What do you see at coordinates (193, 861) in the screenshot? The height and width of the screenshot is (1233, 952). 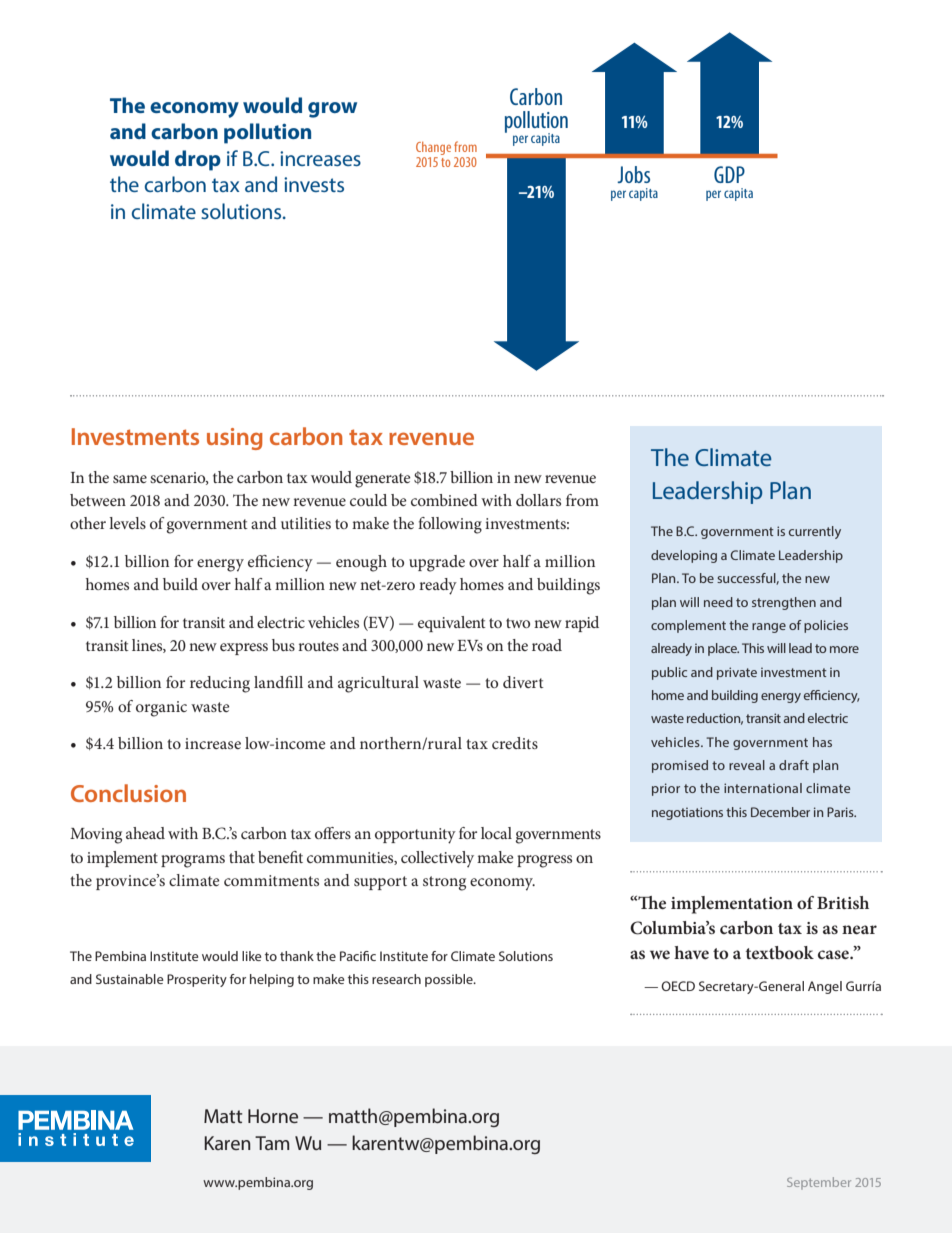 I see `programs` at bounding box center [193, 861].
